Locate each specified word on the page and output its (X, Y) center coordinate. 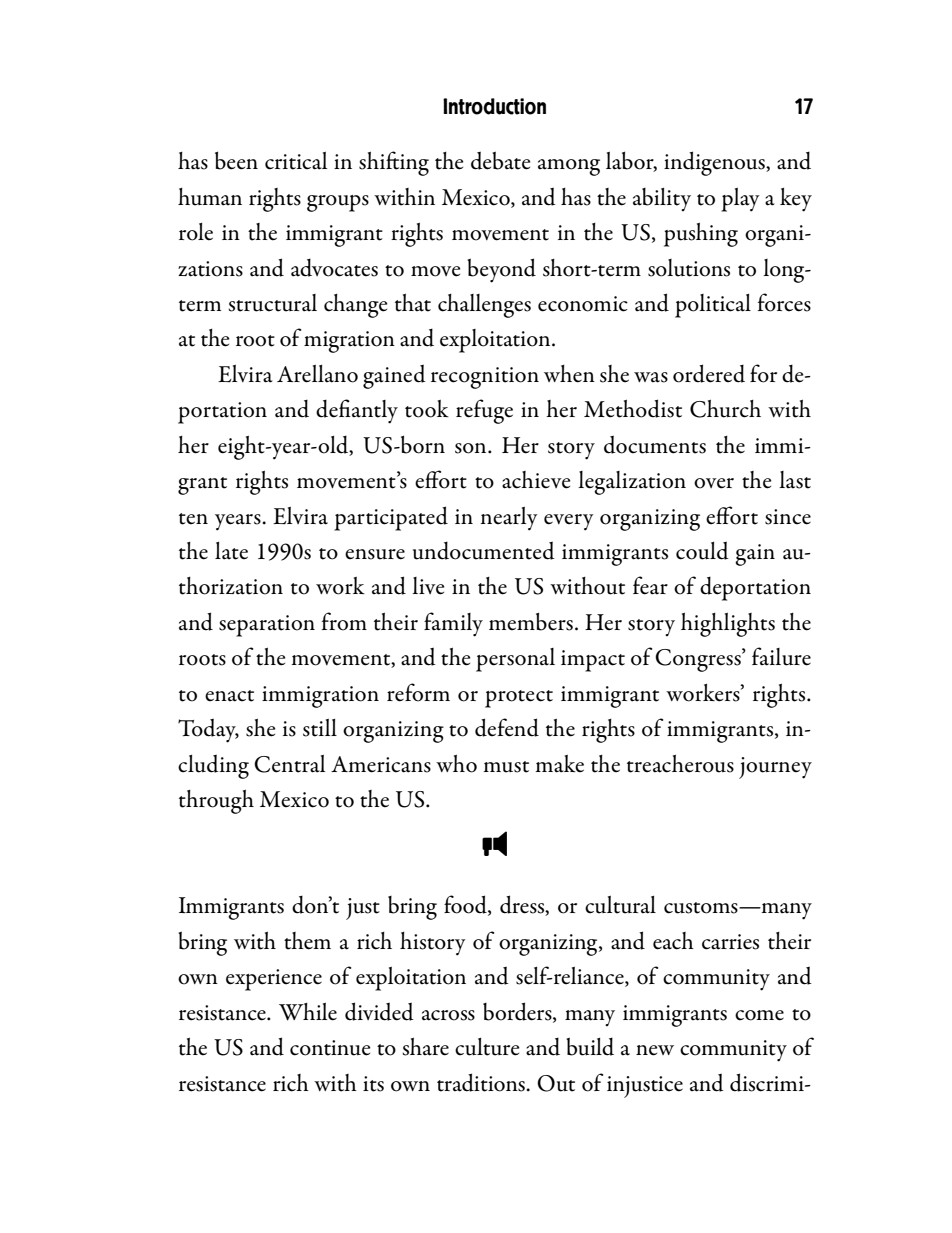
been (236, 160)
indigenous (715, 163)
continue (330, 1048)
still (320, 728)
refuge (484, 411)
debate (501, 160)
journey (775, 768)
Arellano (317, 374)
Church (725, 409)
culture (487, 1047)
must (506, 767)
